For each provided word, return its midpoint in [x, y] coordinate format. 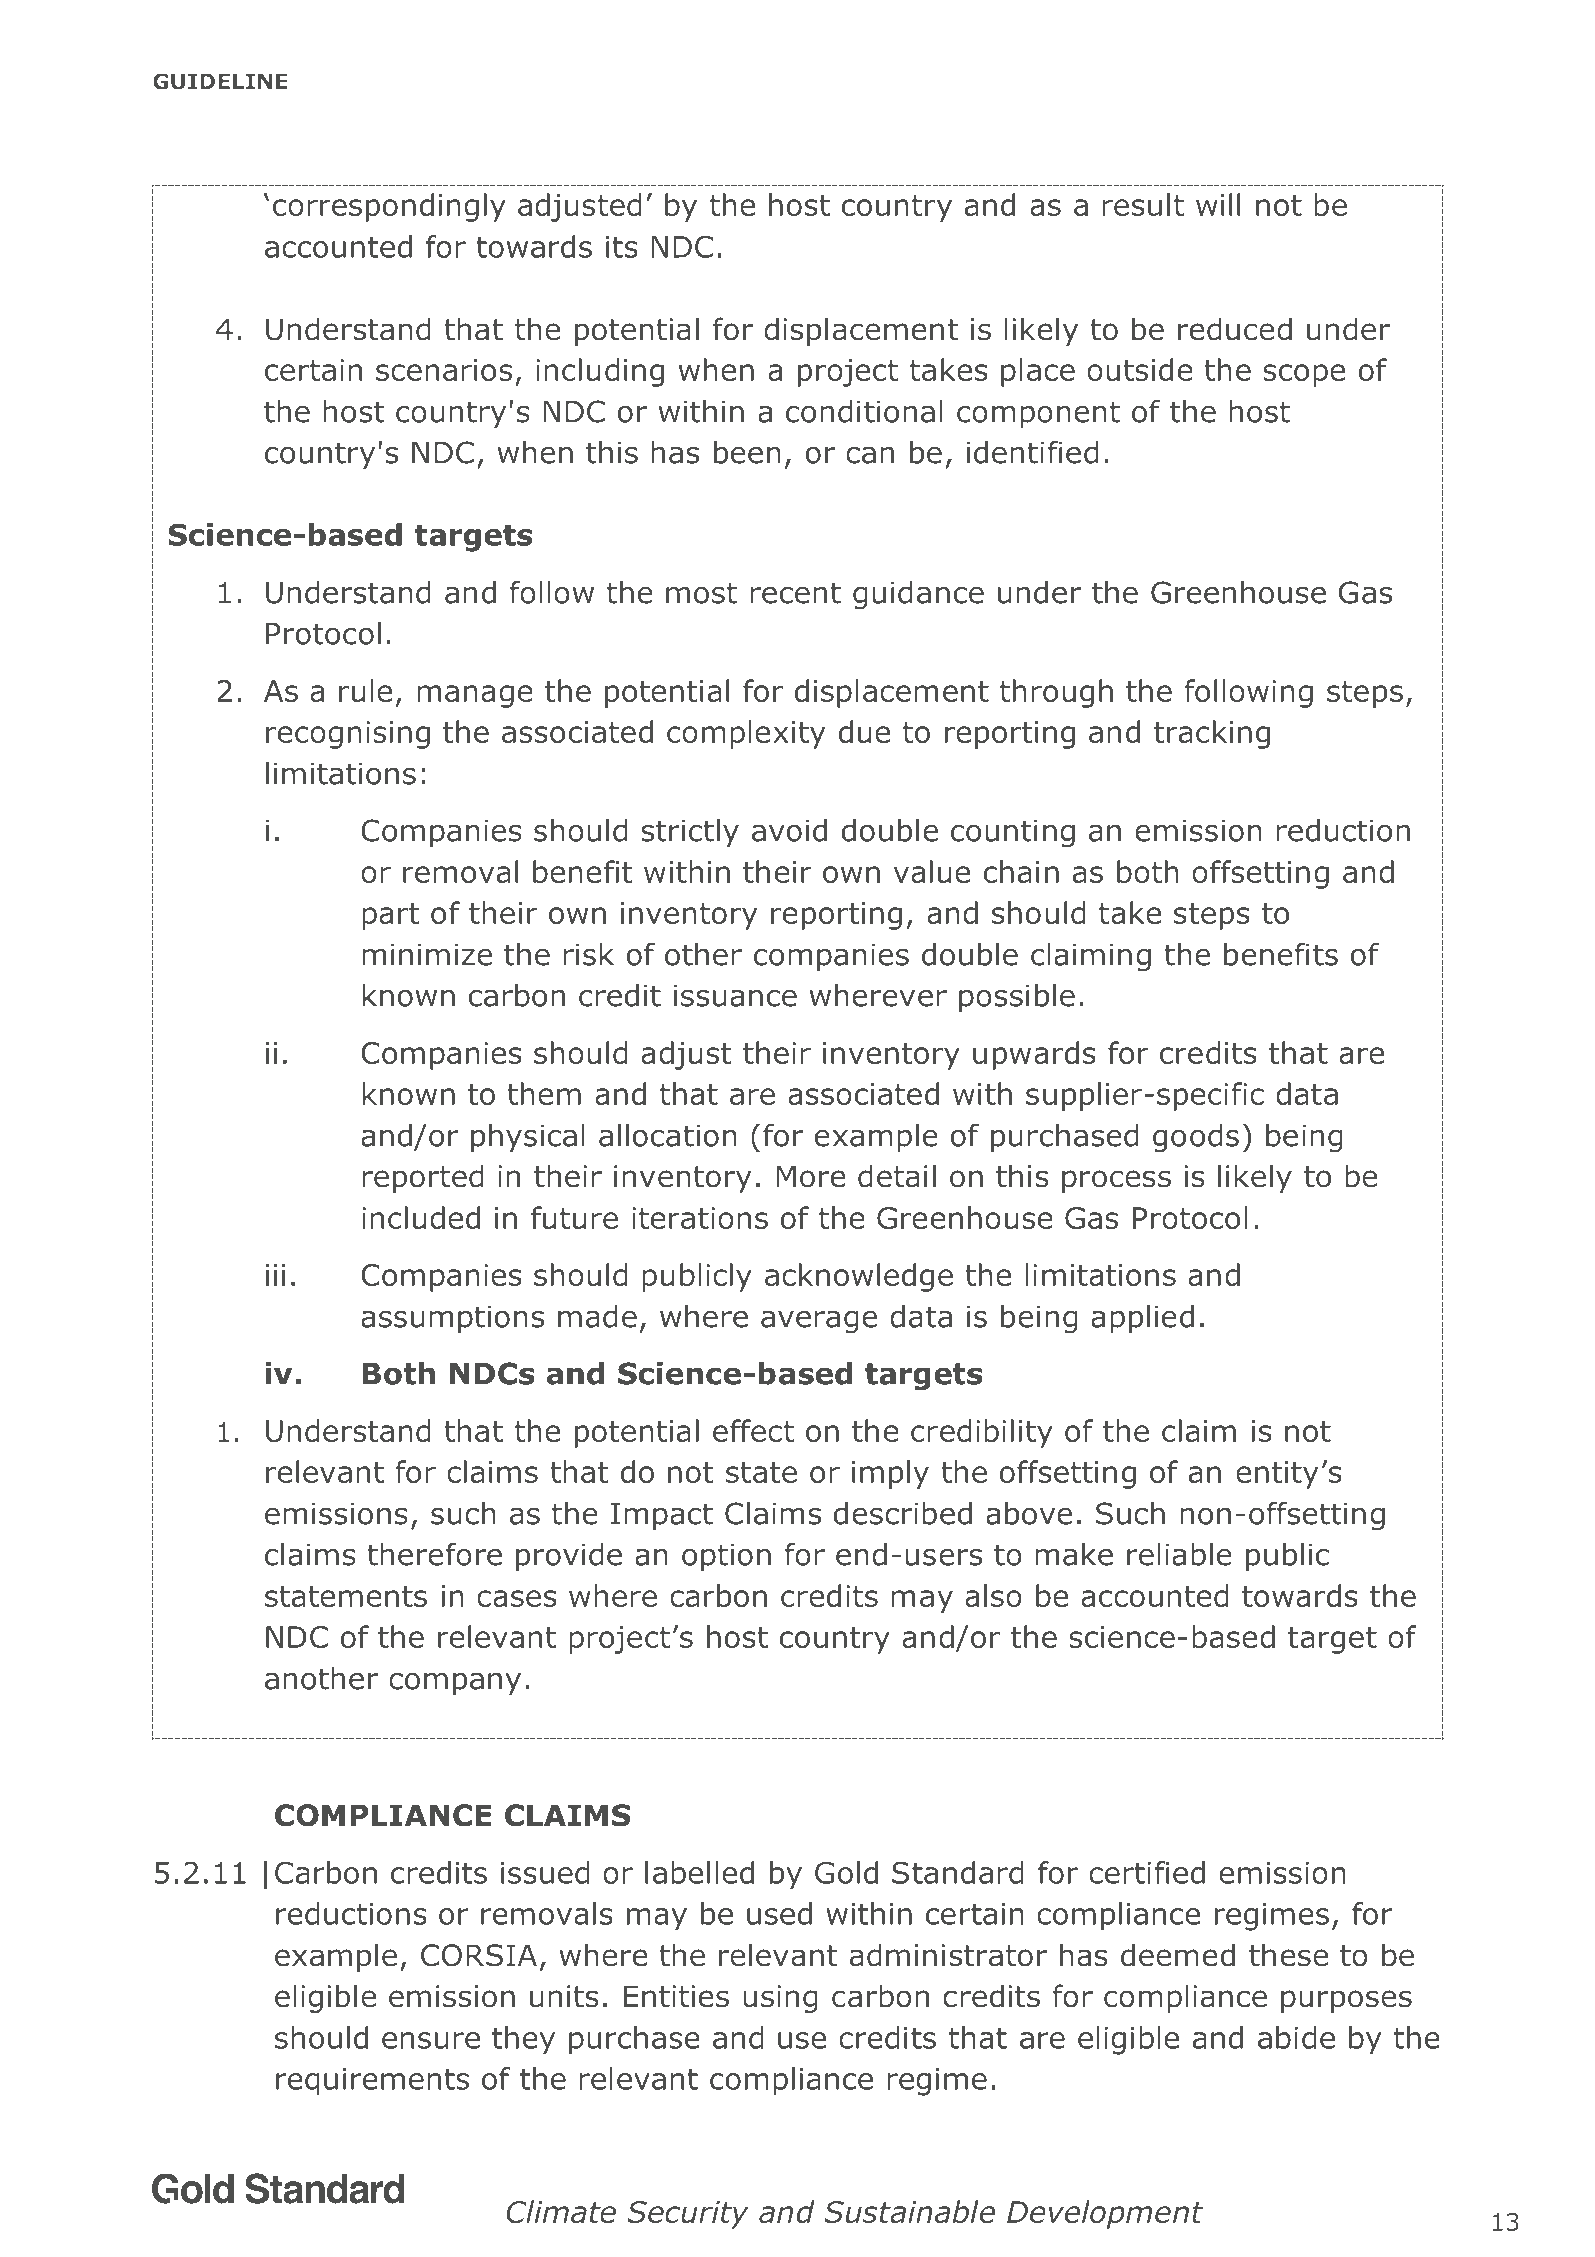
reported [423, 1178]
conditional [864, 411]
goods [1196, 1138]
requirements [372, 2082]
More [811, 1176]
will [1218, 204]
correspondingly [389, 207]
